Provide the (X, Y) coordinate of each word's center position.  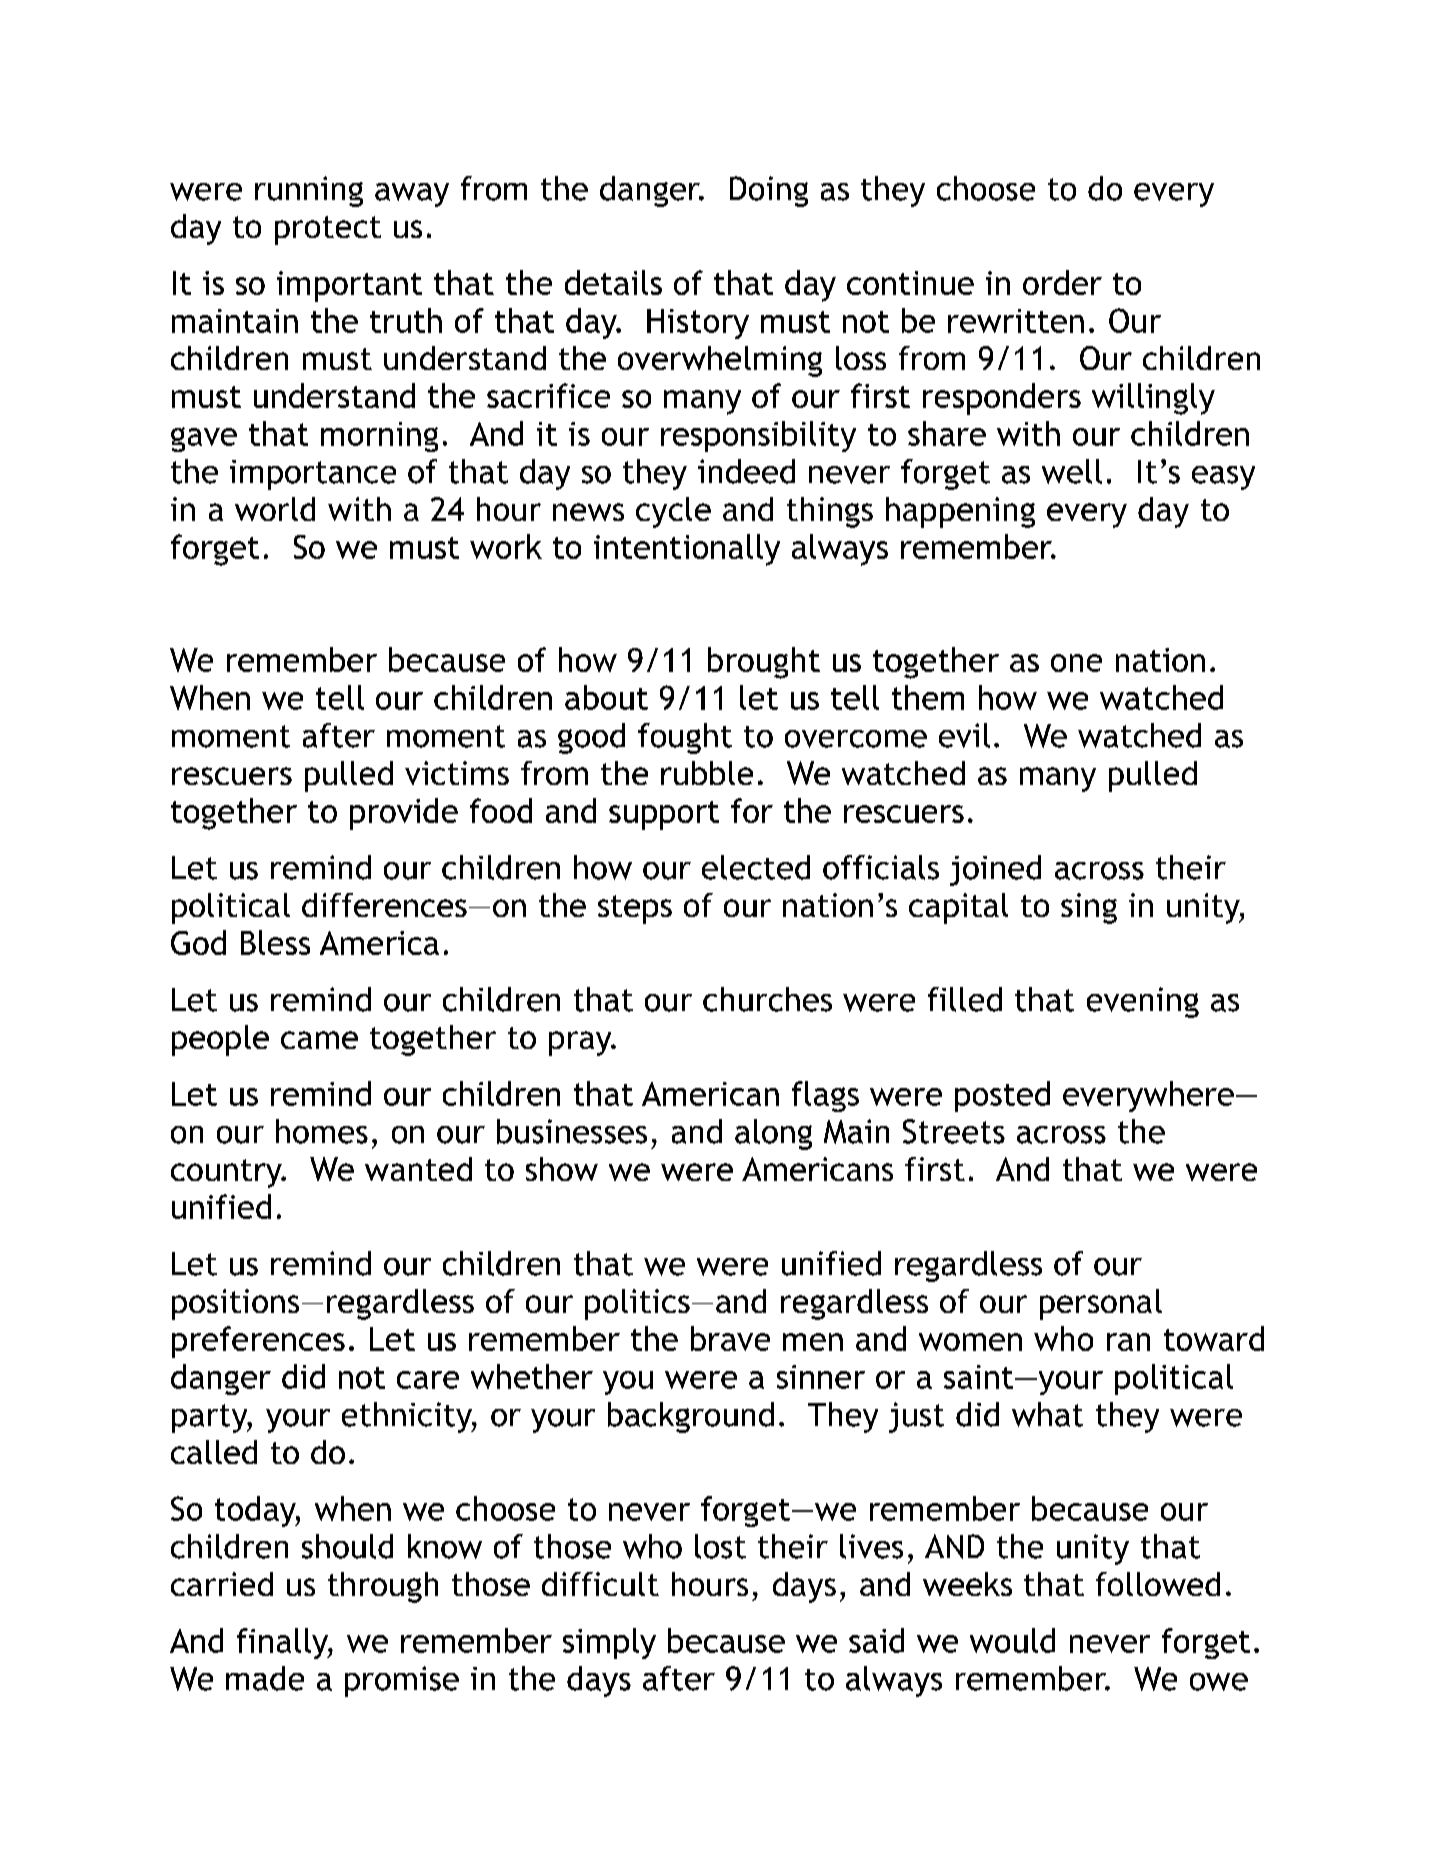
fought (685, 738)
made (265, 1678)
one (1076, 663)
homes (322, 1131)
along (773, 1134)
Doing (769, 191)
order (1062, 282)
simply (609, 1643)
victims (457, 773)
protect (328, 230)
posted (1002, 1096)
